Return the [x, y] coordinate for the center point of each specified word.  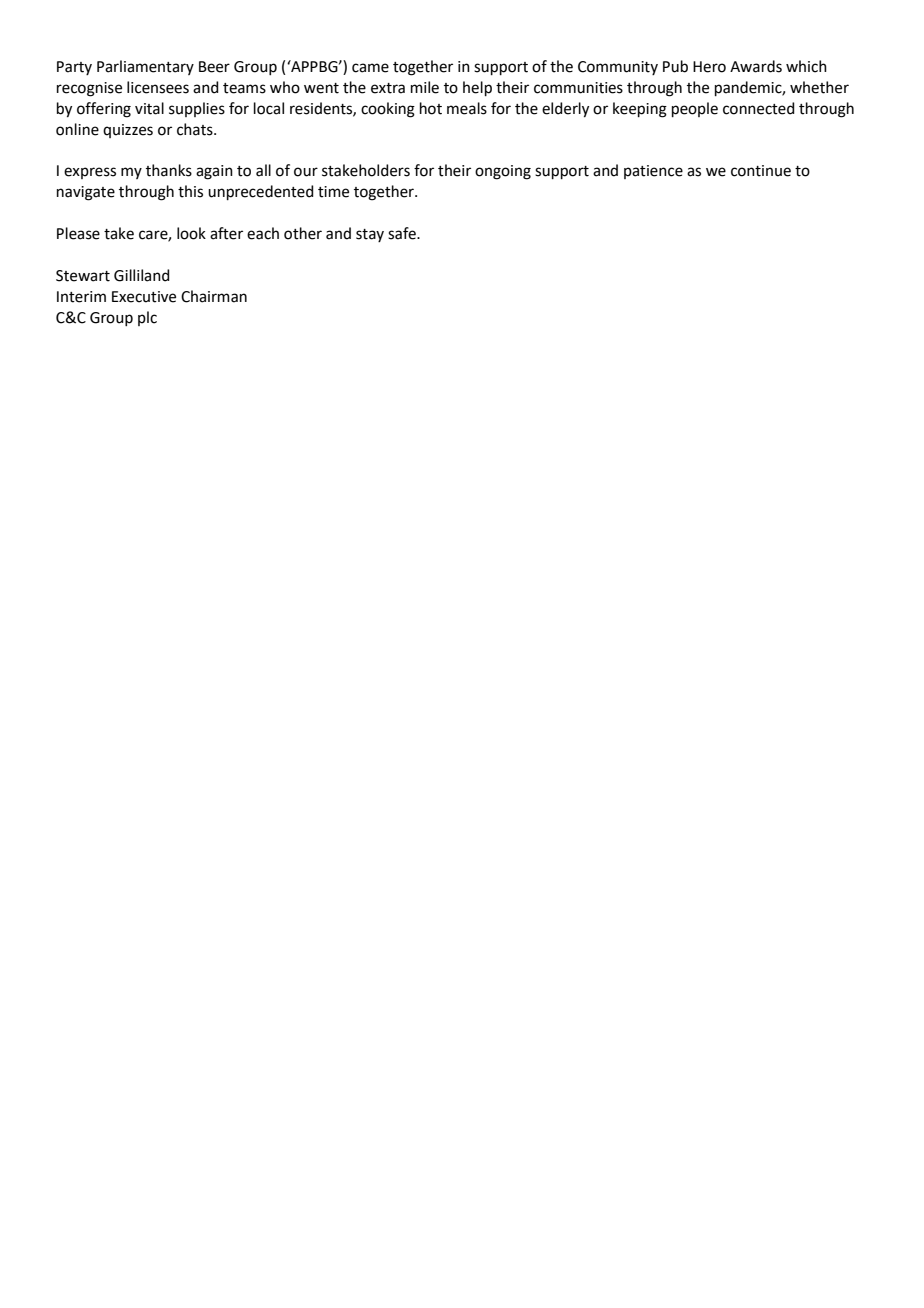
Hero [709, 67]
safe [403, 233]
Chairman [214, 296]
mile [425, 87]
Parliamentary [145, 67]
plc [147, 318]
